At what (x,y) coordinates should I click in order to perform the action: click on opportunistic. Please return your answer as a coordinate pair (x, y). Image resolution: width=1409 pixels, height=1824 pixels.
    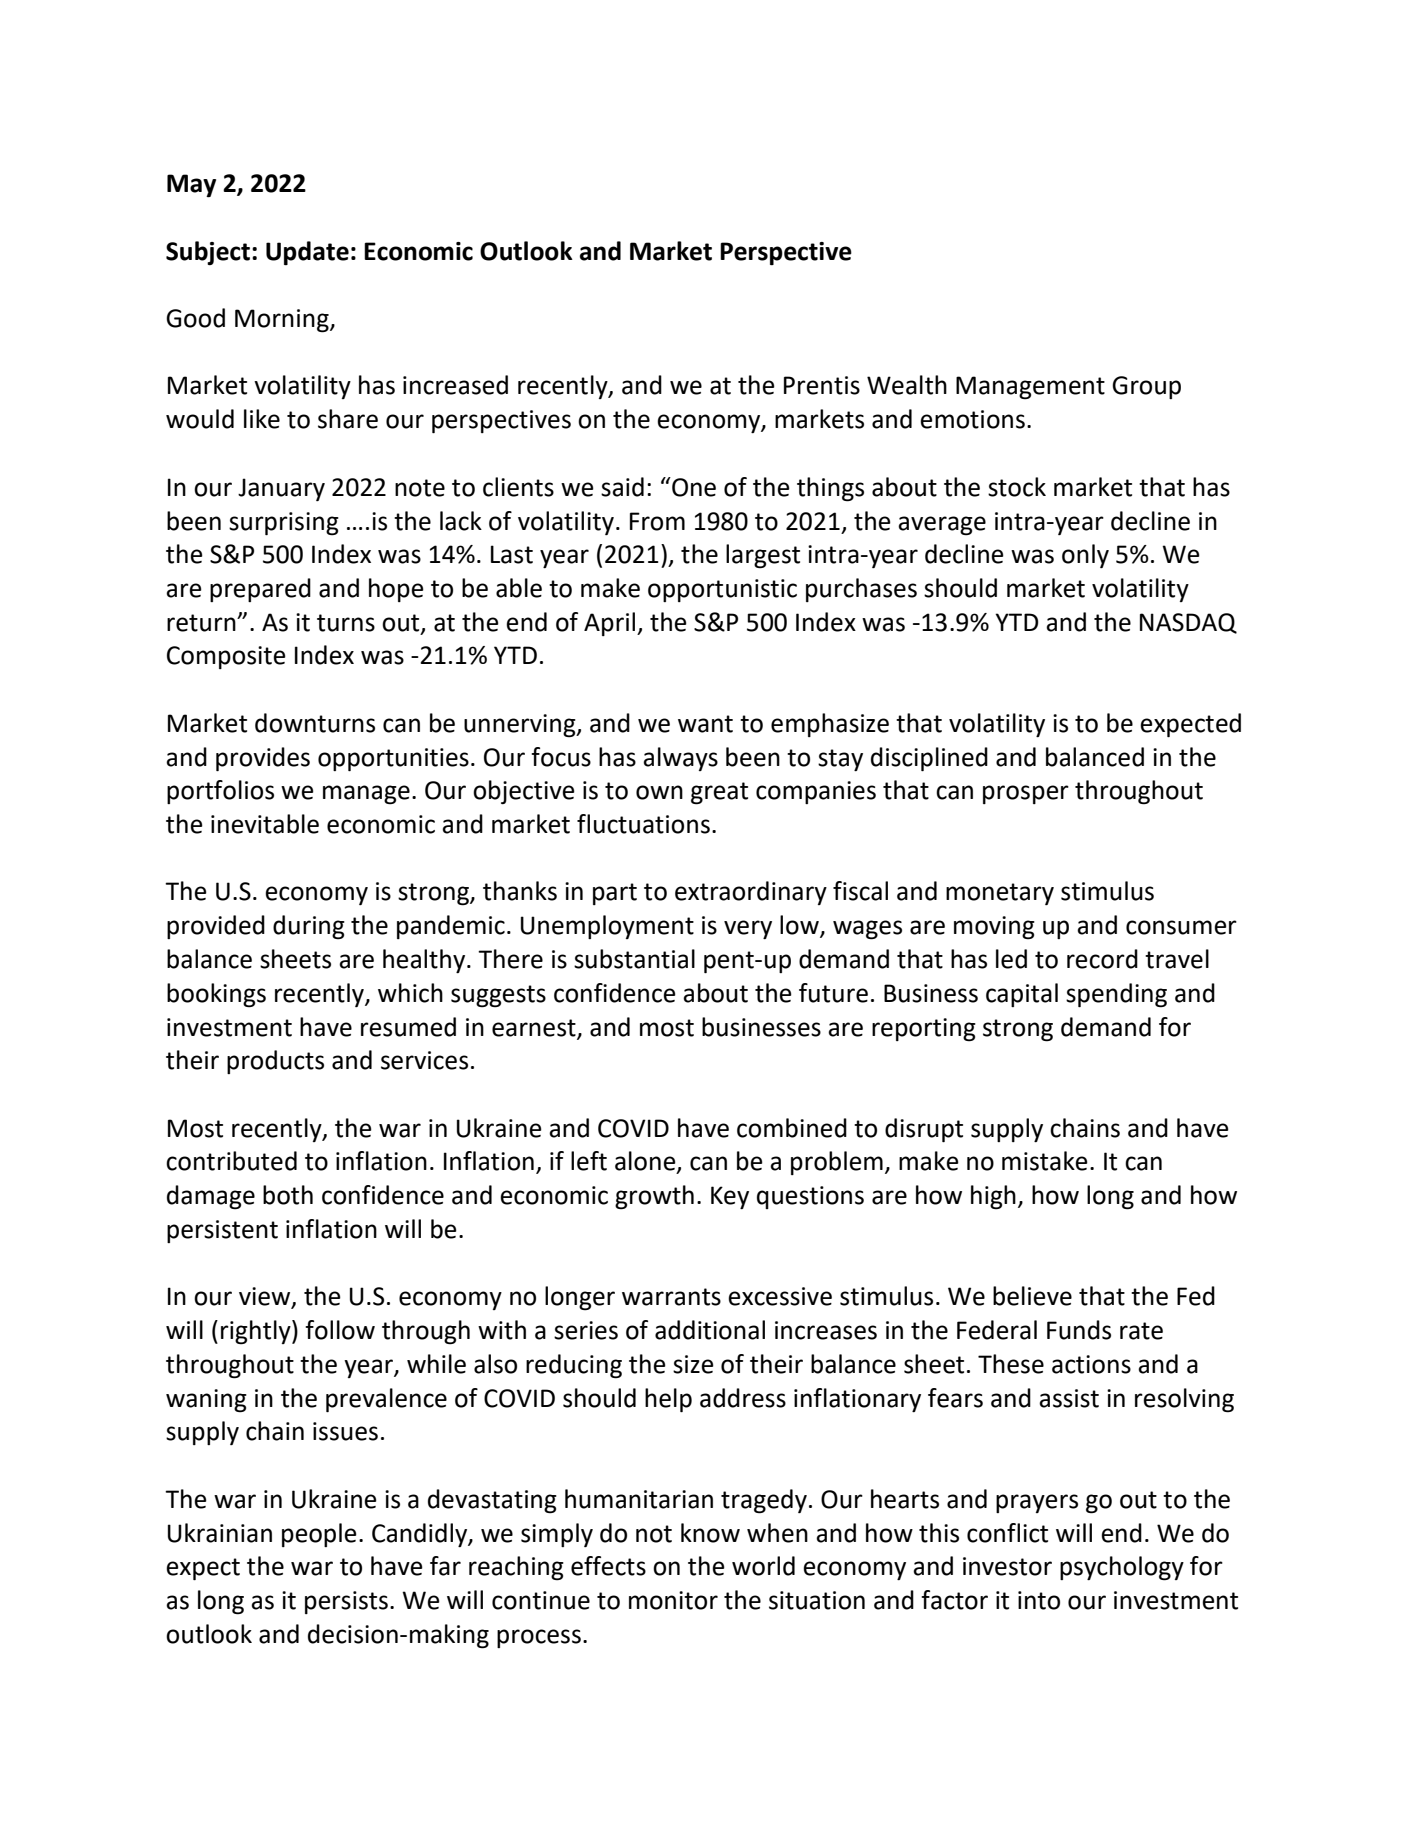
    Looking at the image, I should click on (722, 590).
